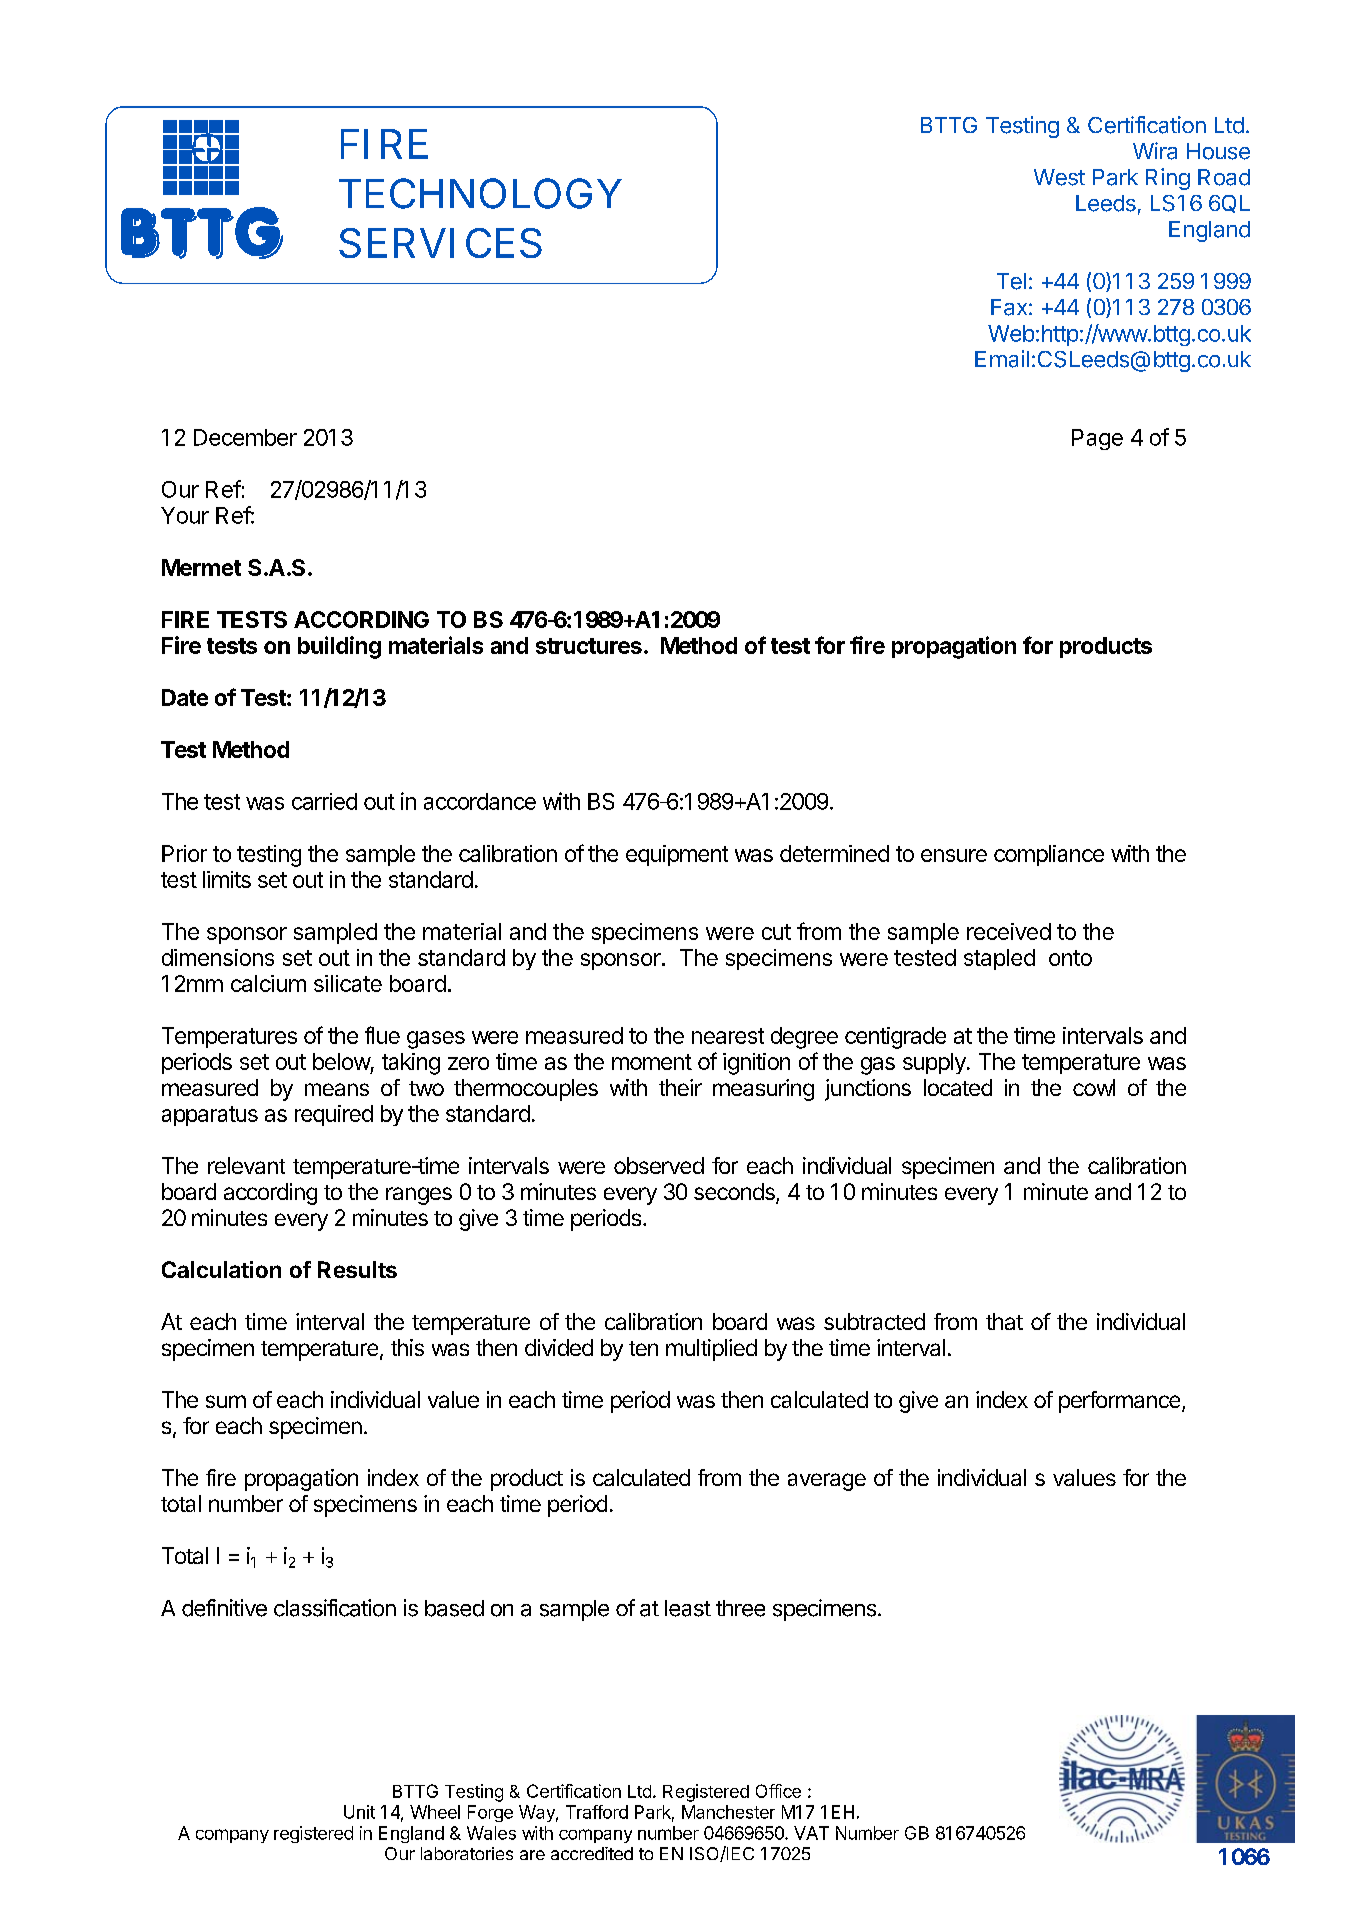 Image resolution: width=1346 pixels, height=1905 pixels. What do you see at coordinates (480, 193) in the image?
I see `TECHNOLOGY` at bounding box center [480, 193].
